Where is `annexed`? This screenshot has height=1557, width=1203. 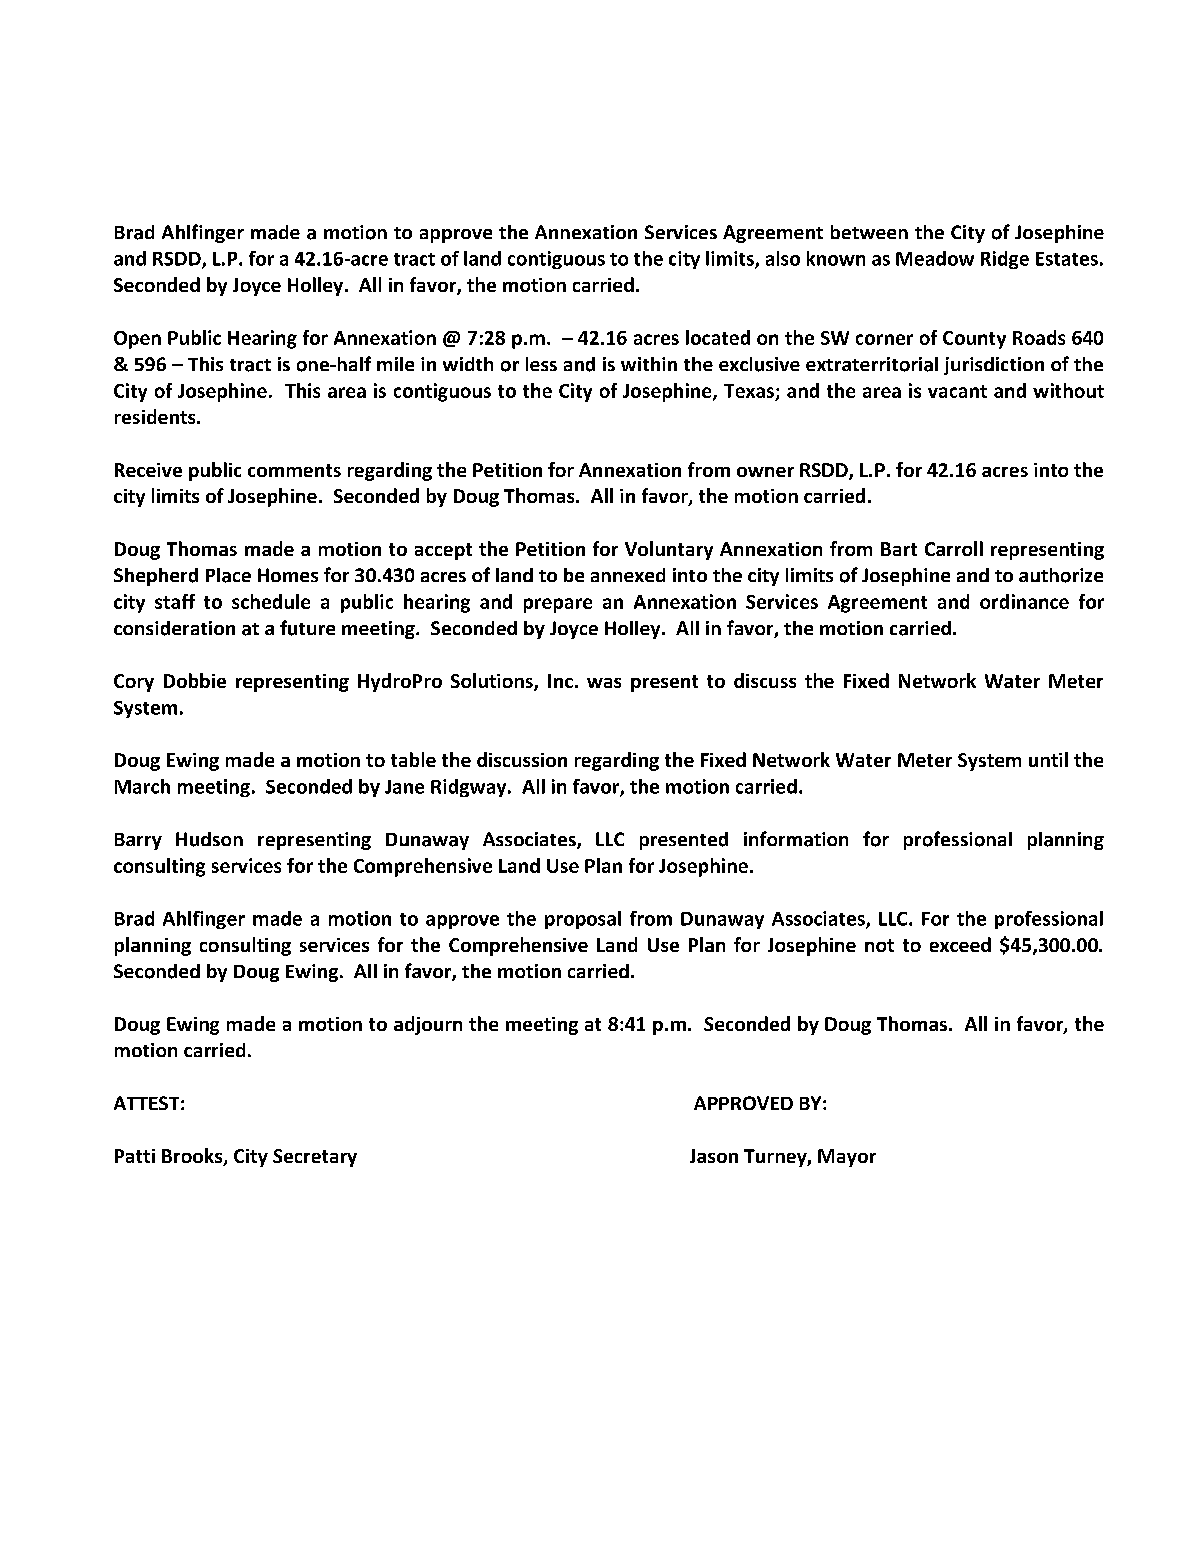 annexed is located at coordinates (628, 575).
